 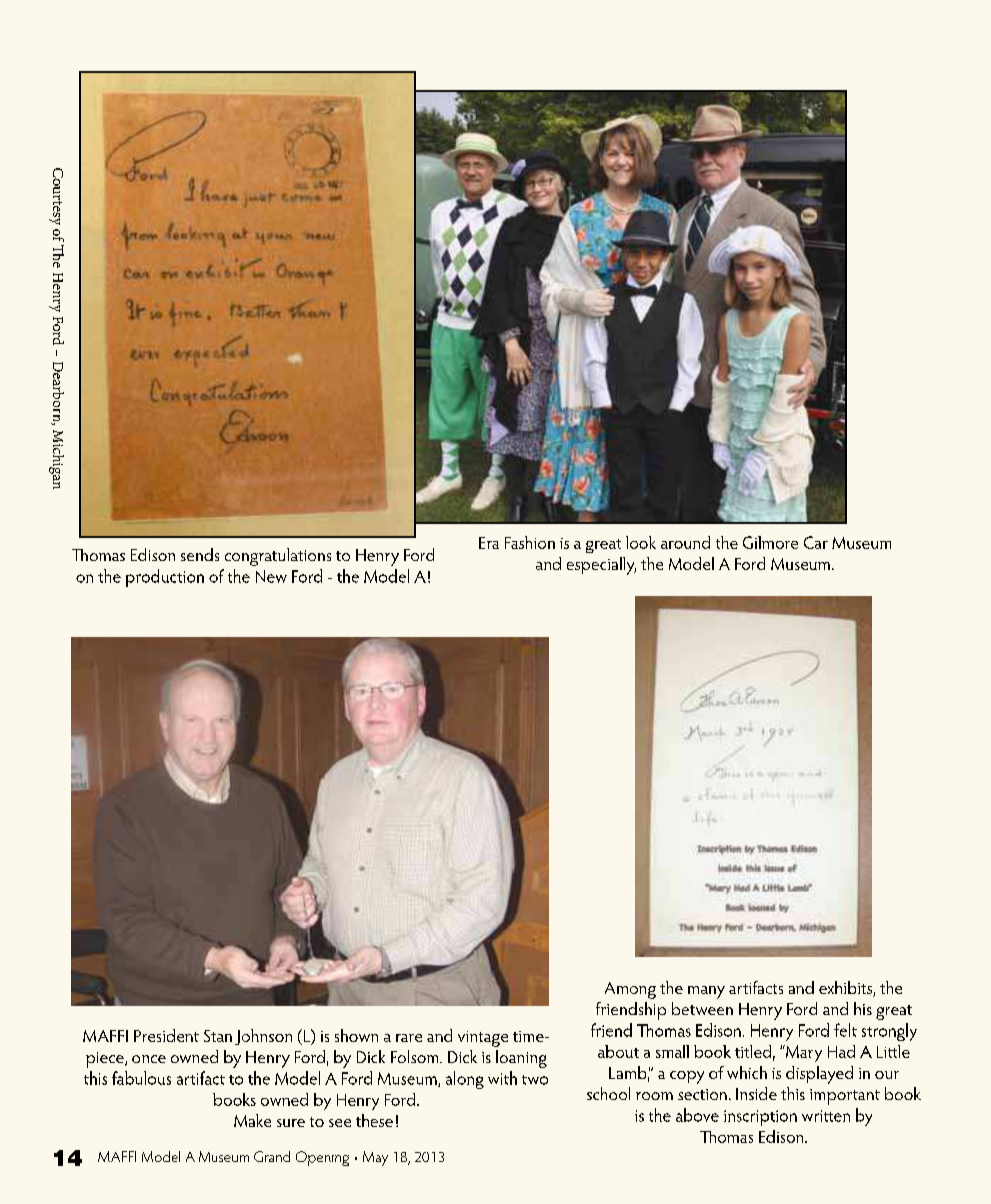 I want to click on school, so click(x=608, y=1093).
